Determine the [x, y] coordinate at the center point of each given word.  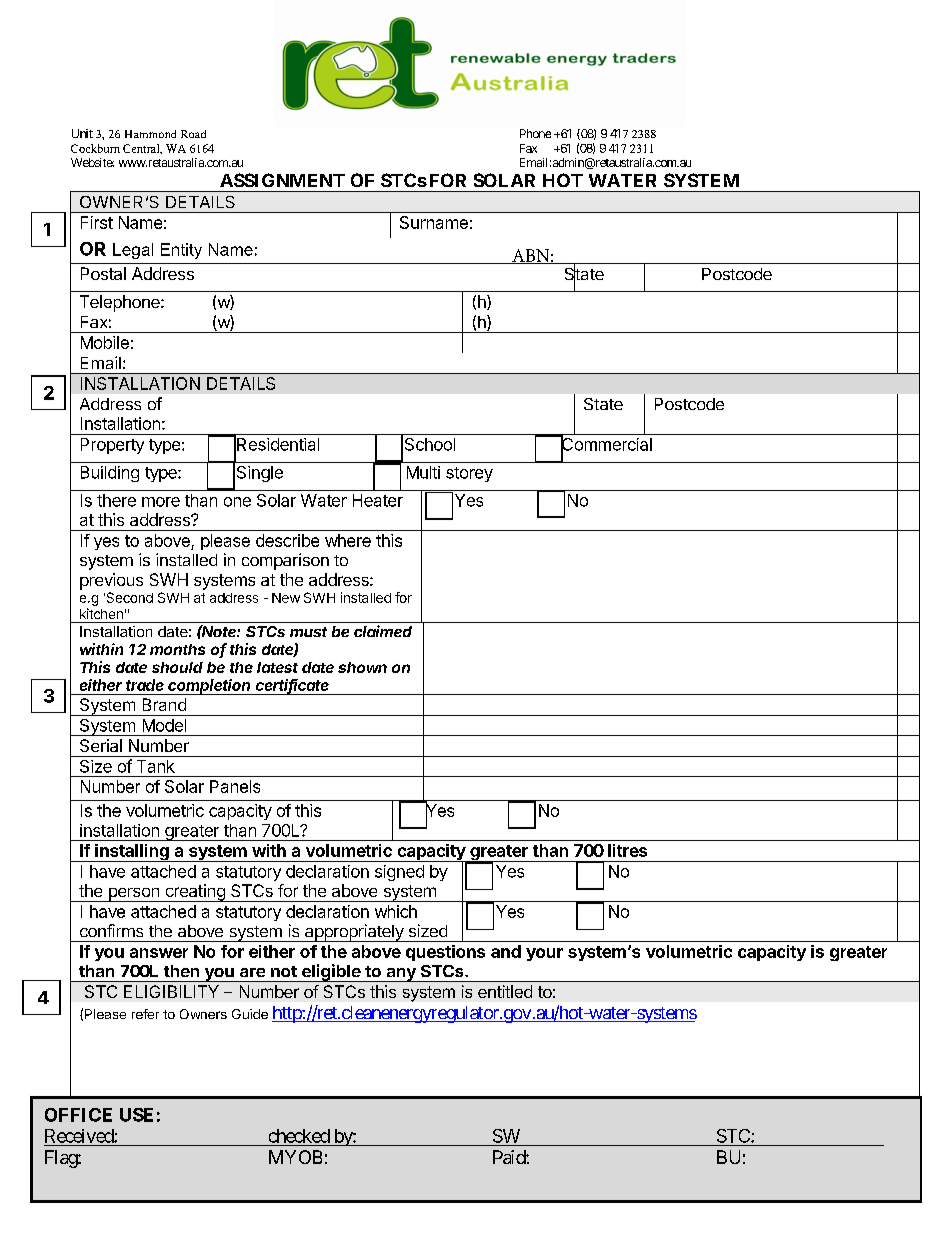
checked [299, 1136]
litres [627, 850]
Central [142, 149]
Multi [423, 472]
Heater [378, 500]
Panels [235, 786]
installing [132, 853]
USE [136, 1115]
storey [469, 474]
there [116, 500]
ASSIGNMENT [282, 180]
